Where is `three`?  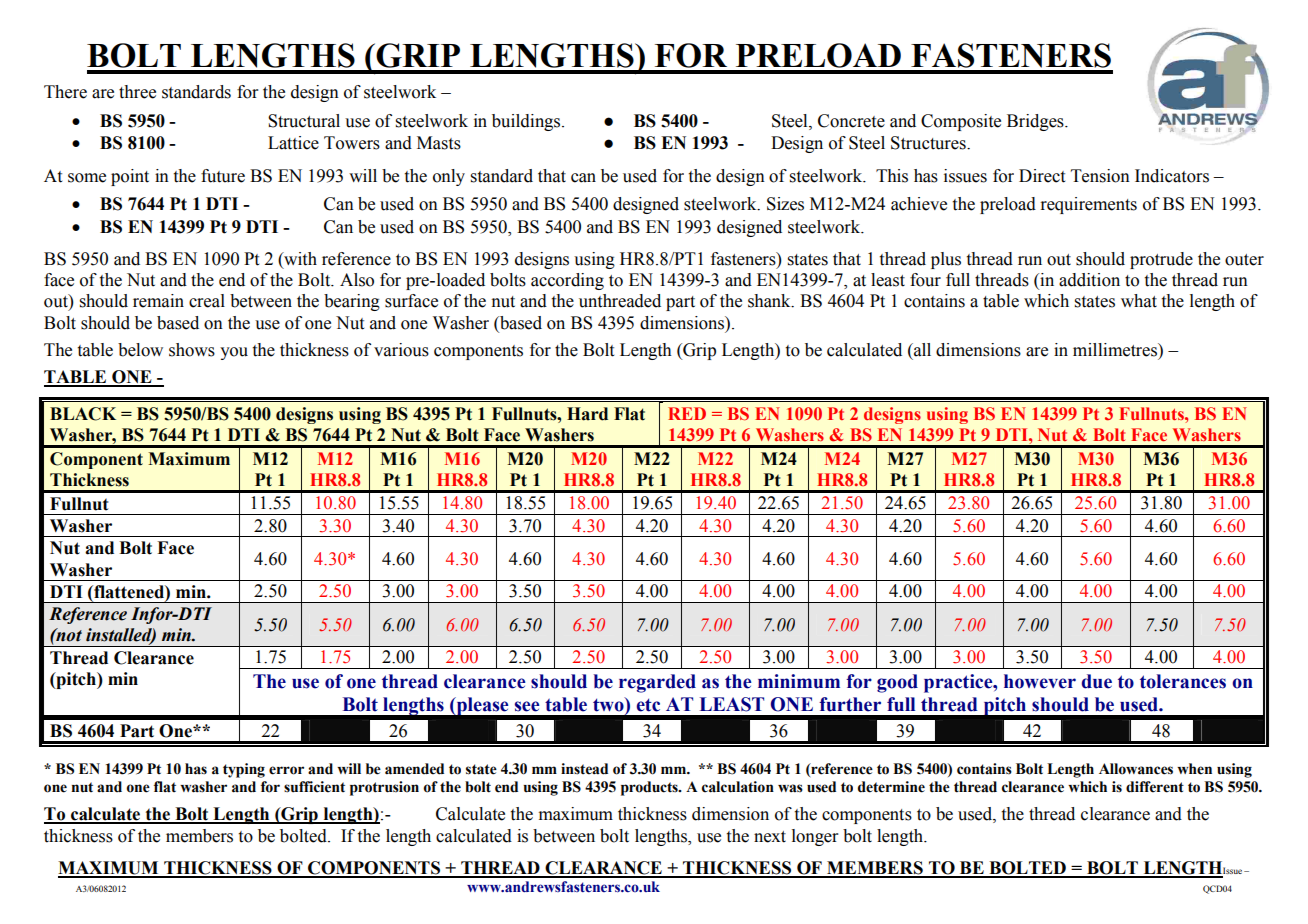
three is located at coordinates (137, 92).
